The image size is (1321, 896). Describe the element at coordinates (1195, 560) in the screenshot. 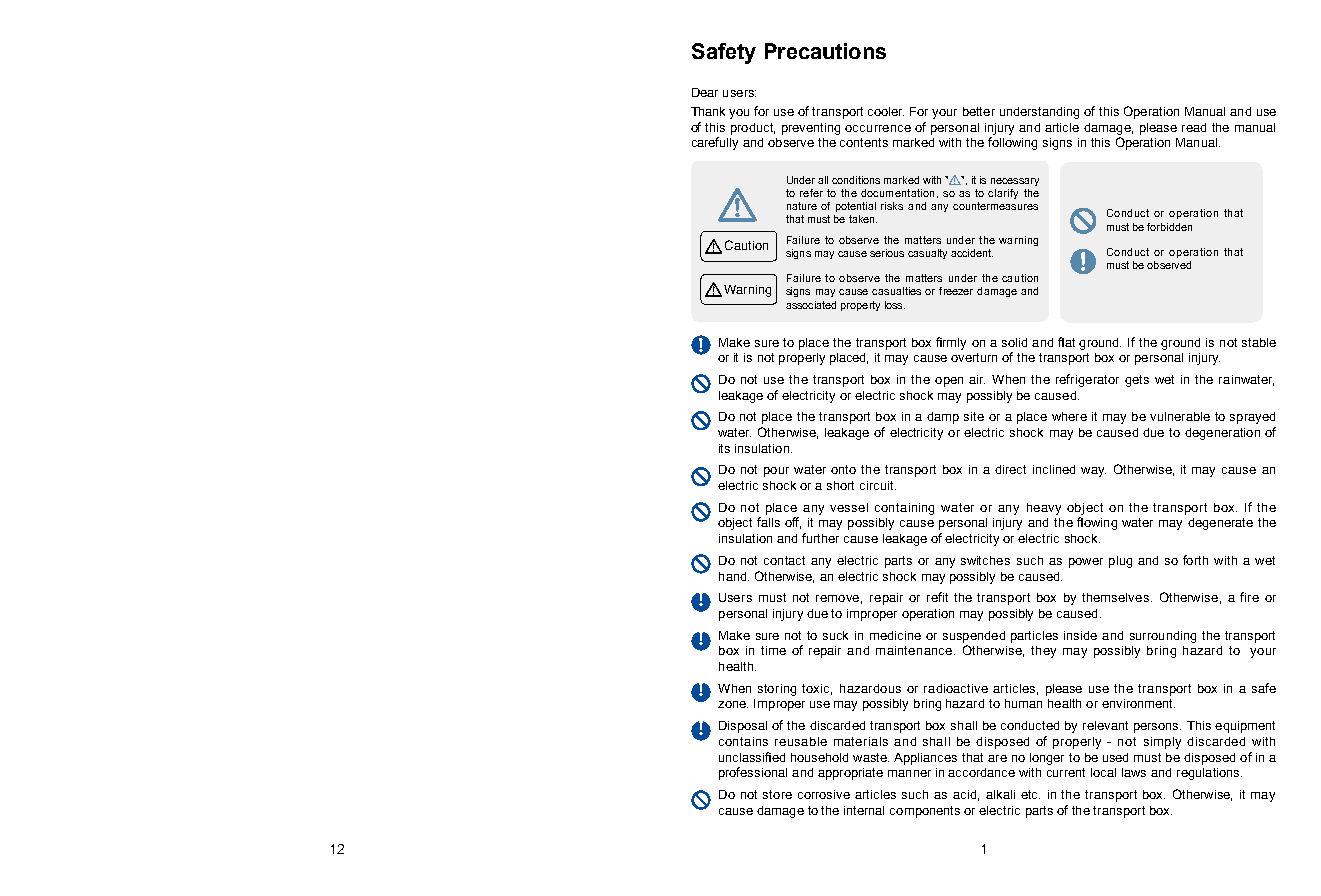

I see `forth` at that location.
